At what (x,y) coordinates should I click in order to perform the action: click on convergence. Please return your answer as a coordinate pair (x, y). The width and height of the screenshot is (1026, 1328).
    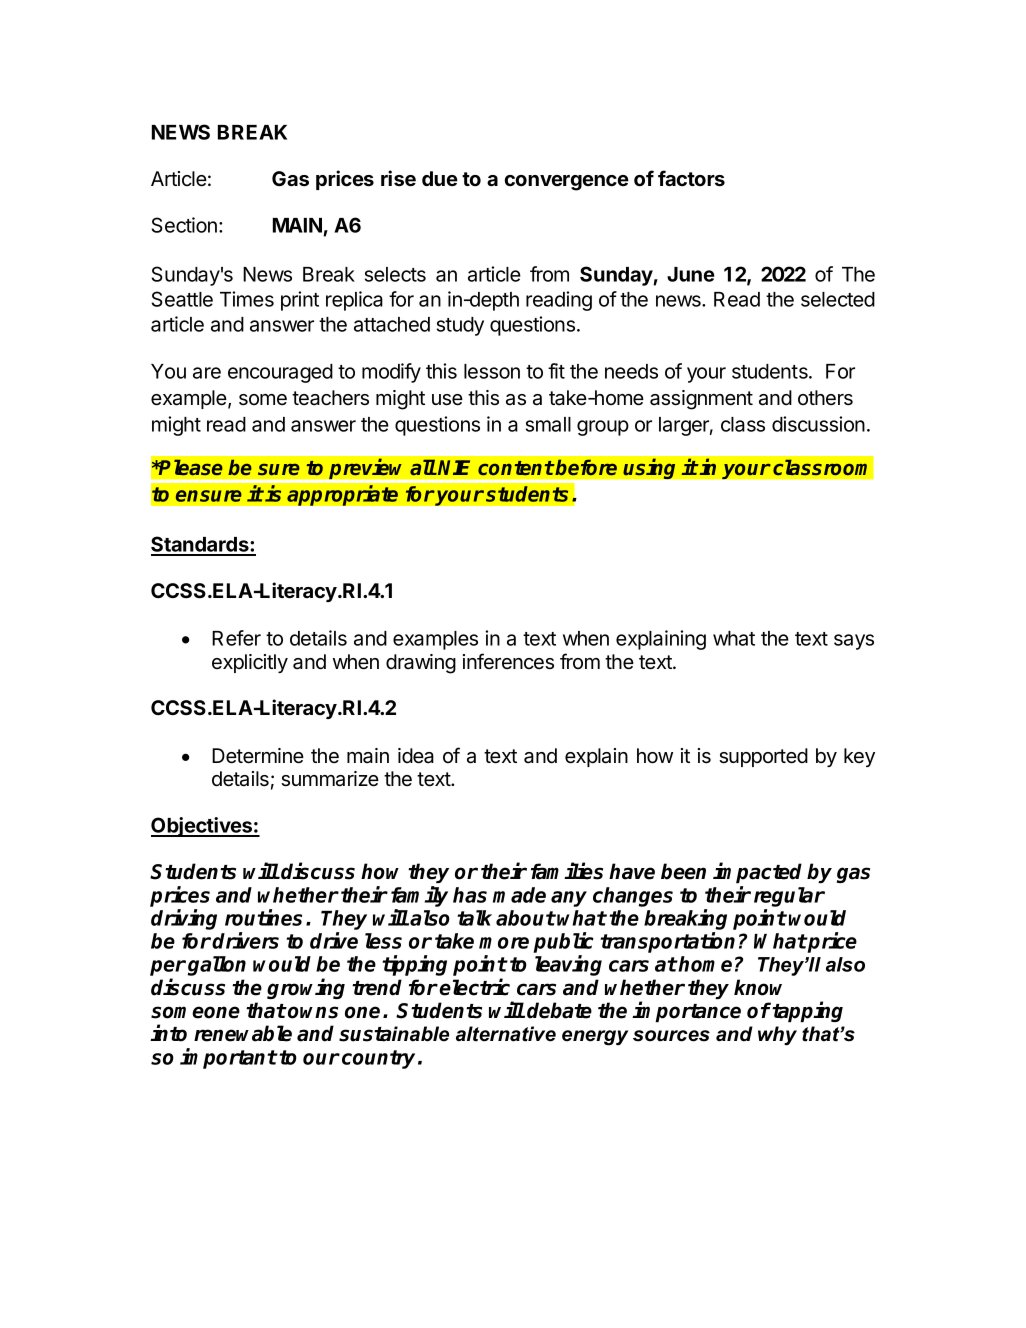
    Looking at the image, I should click on (567, 183).
